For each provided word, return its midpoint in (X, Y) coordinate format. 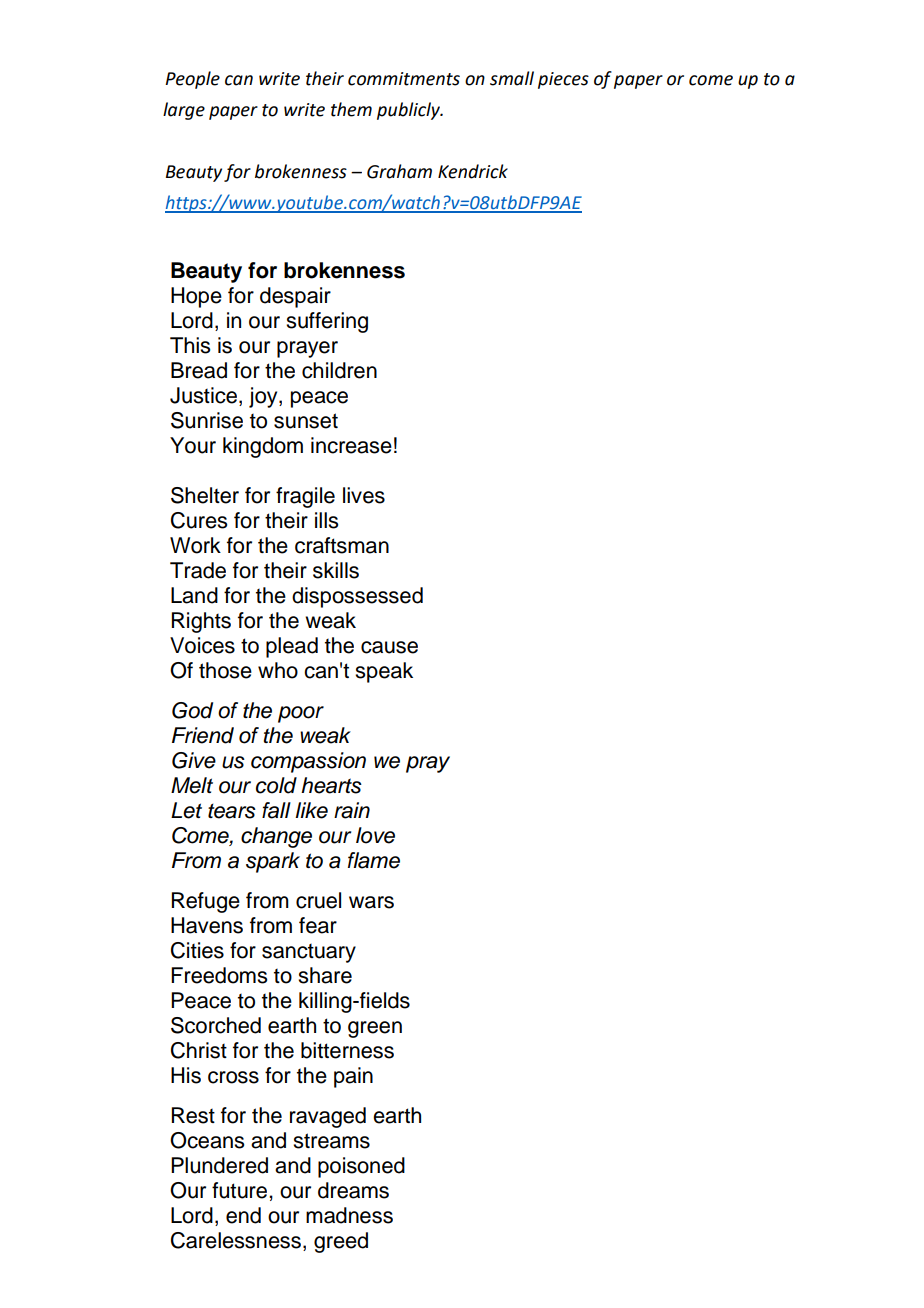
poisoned (361, 1167)
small (512, 78)
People (192, 80)
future (241, 1190)
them (351, 109)
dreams (353, 1190)
